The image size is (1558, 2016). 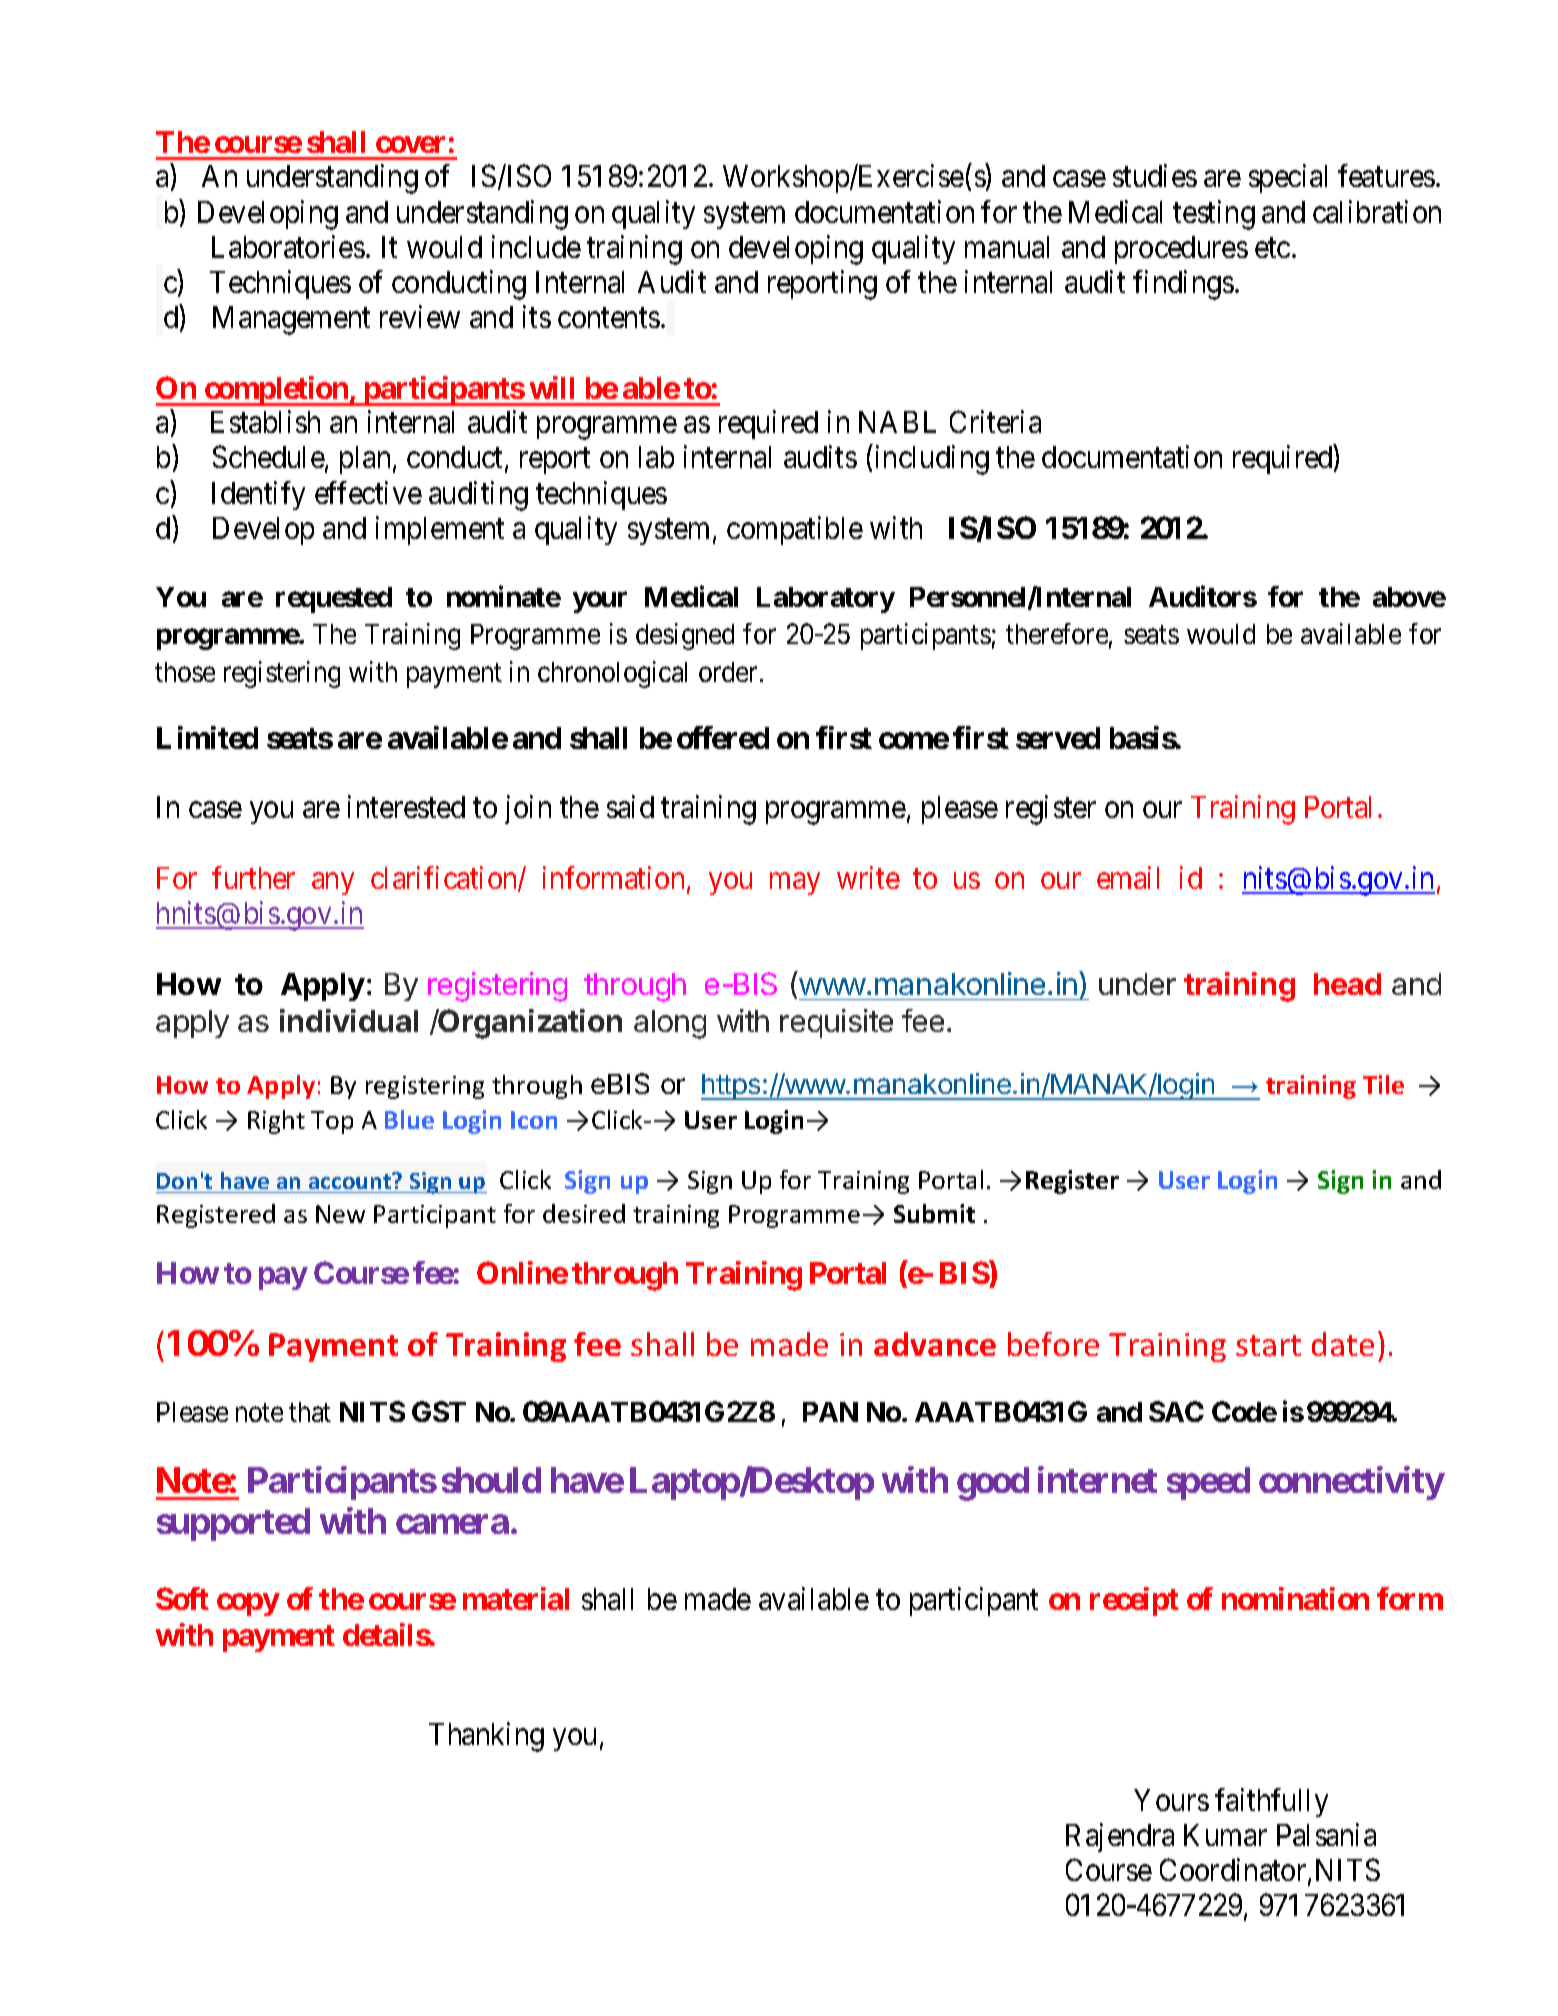 I want to click on manual, so click(x=1007, y=247).
